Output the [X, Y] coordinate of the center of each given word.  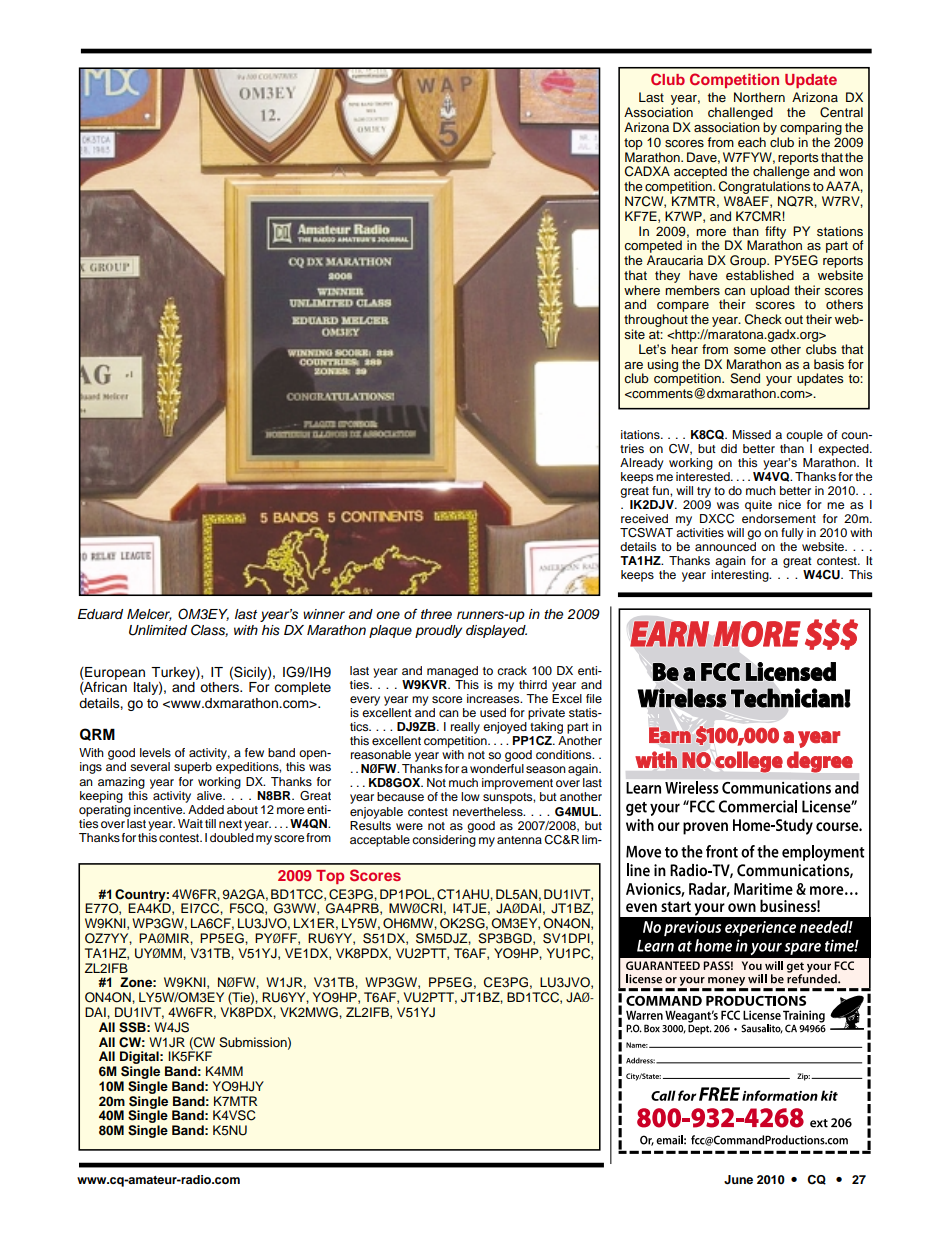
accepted [700, 174]
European [114, 673]
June [738, 1180]
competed [653, 248]
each [752, 142]
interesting [741, 574]
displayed [496, 631]
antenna [519, 840]
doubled [232, 836]
